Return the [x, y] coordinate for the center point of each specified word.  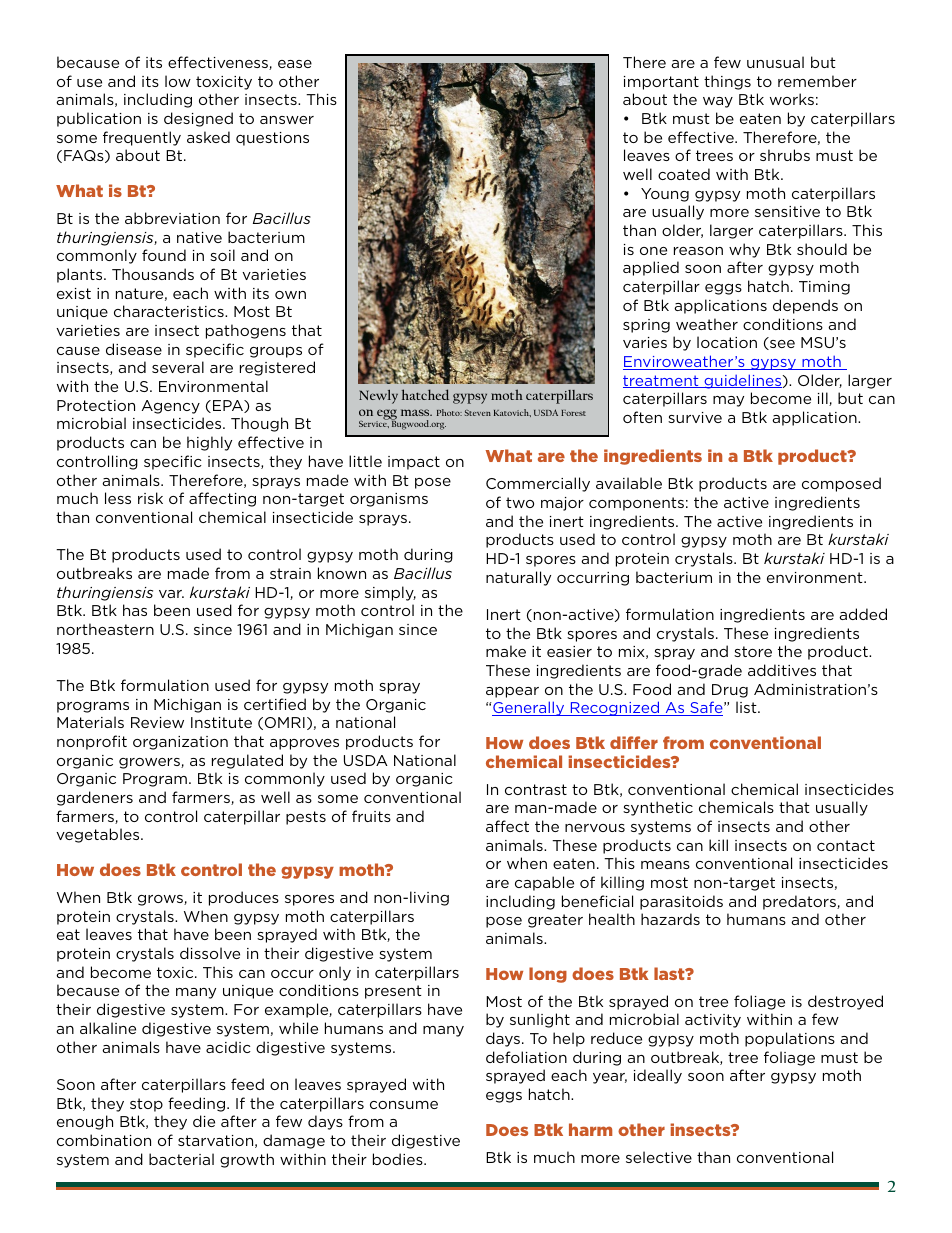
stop [146, 1105]
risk [150, 498]
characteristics [170, 311]
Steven [478, 413]
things [727, 82]
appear [512, 692]
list [747, 707]
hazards [670, 919]
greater [555, 921]
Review [157, 722]
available [629, 483]
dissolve [210, 953]
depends [805, 306]
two [520, 502]
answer [287, 120]
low [178, 81]
